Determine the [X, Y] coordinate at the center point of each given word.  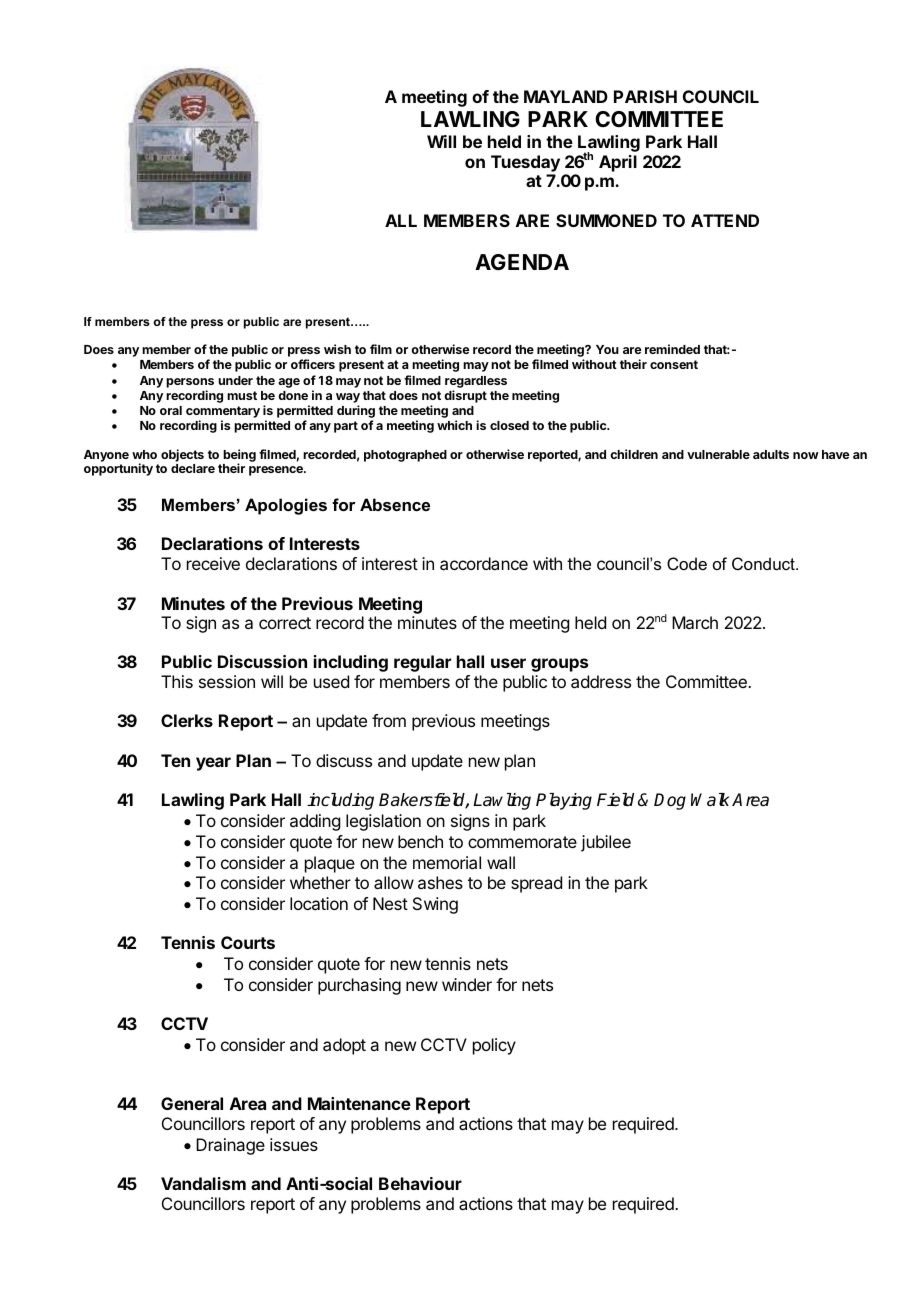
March [695, 622]
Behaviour [420, 1183]
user [508, 663]
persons [190, 383]
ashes [440, 882]
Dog [670, 801]
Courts [248, 942]
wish [337, 349]
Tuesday [525, 163]
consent [674, 364]
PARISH [645, 96]
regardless [476, 382]
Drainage [230, 1146]
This [177, 681]
